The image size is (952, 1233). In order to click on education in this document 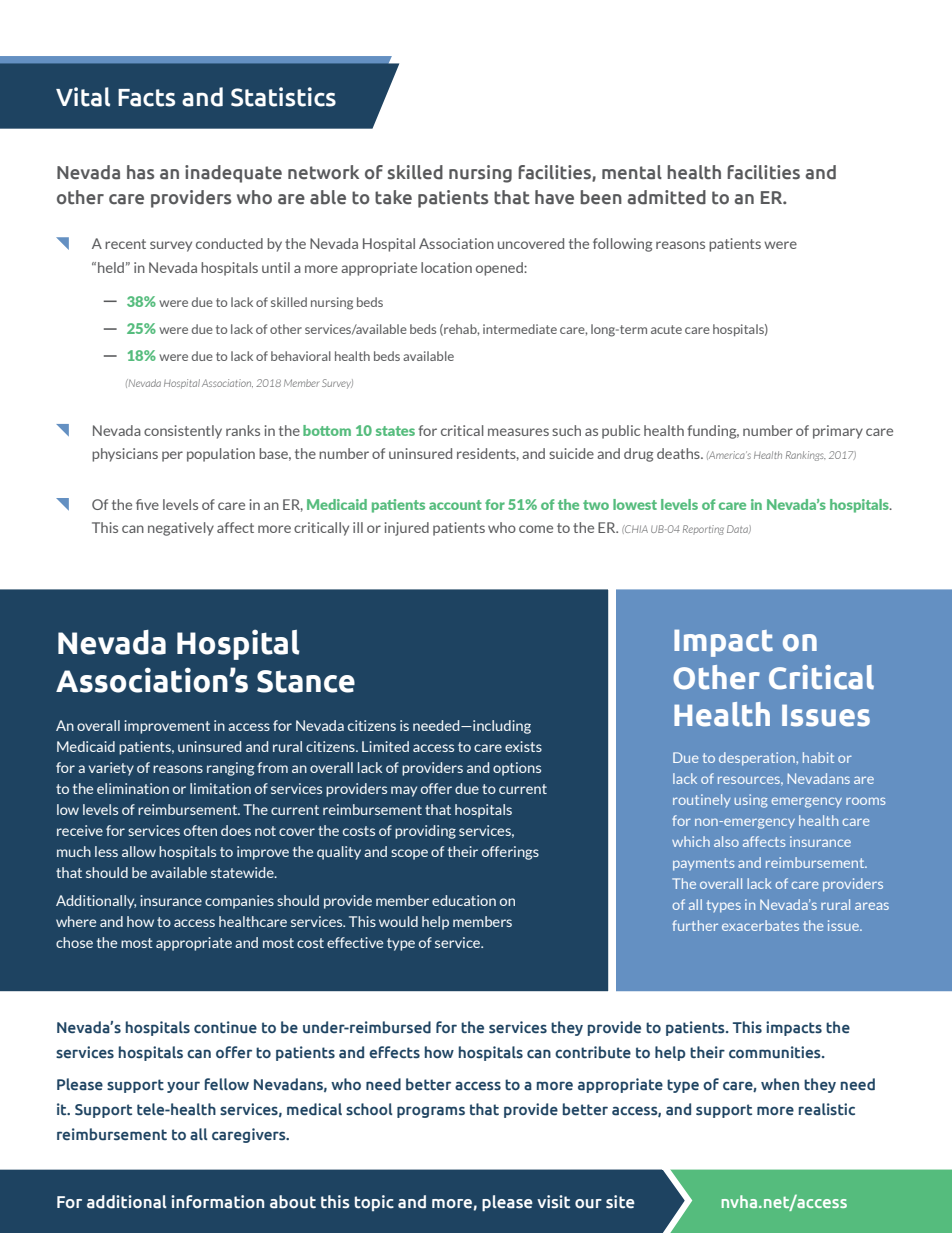, I will do `click(464, 900)`.
